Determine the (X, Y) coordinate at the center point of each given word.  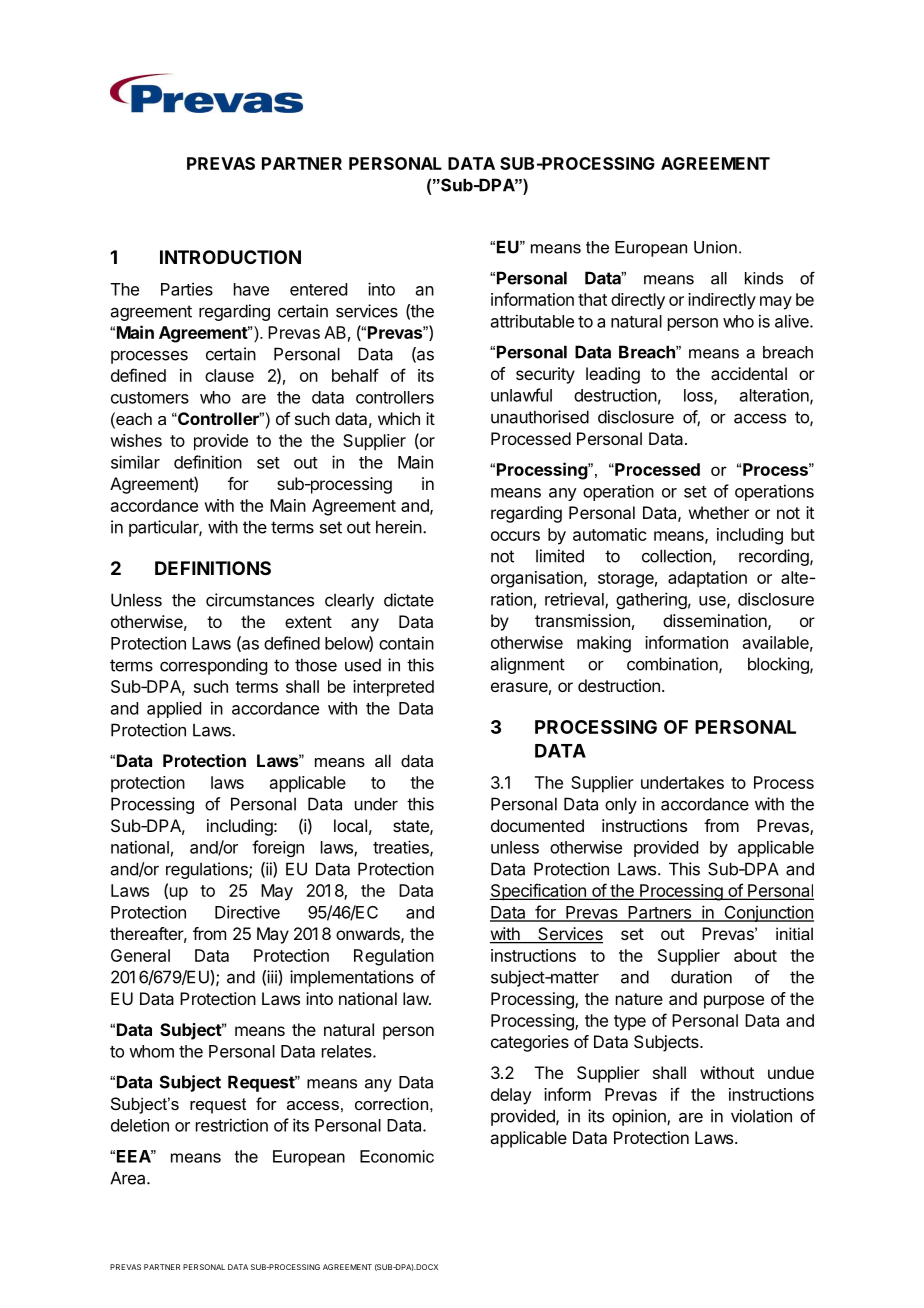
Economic (397, 1156)
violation (761, 1116)
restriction (232, 1125)
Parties (187, 289)
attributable (532, 321)
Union (715, 247)
